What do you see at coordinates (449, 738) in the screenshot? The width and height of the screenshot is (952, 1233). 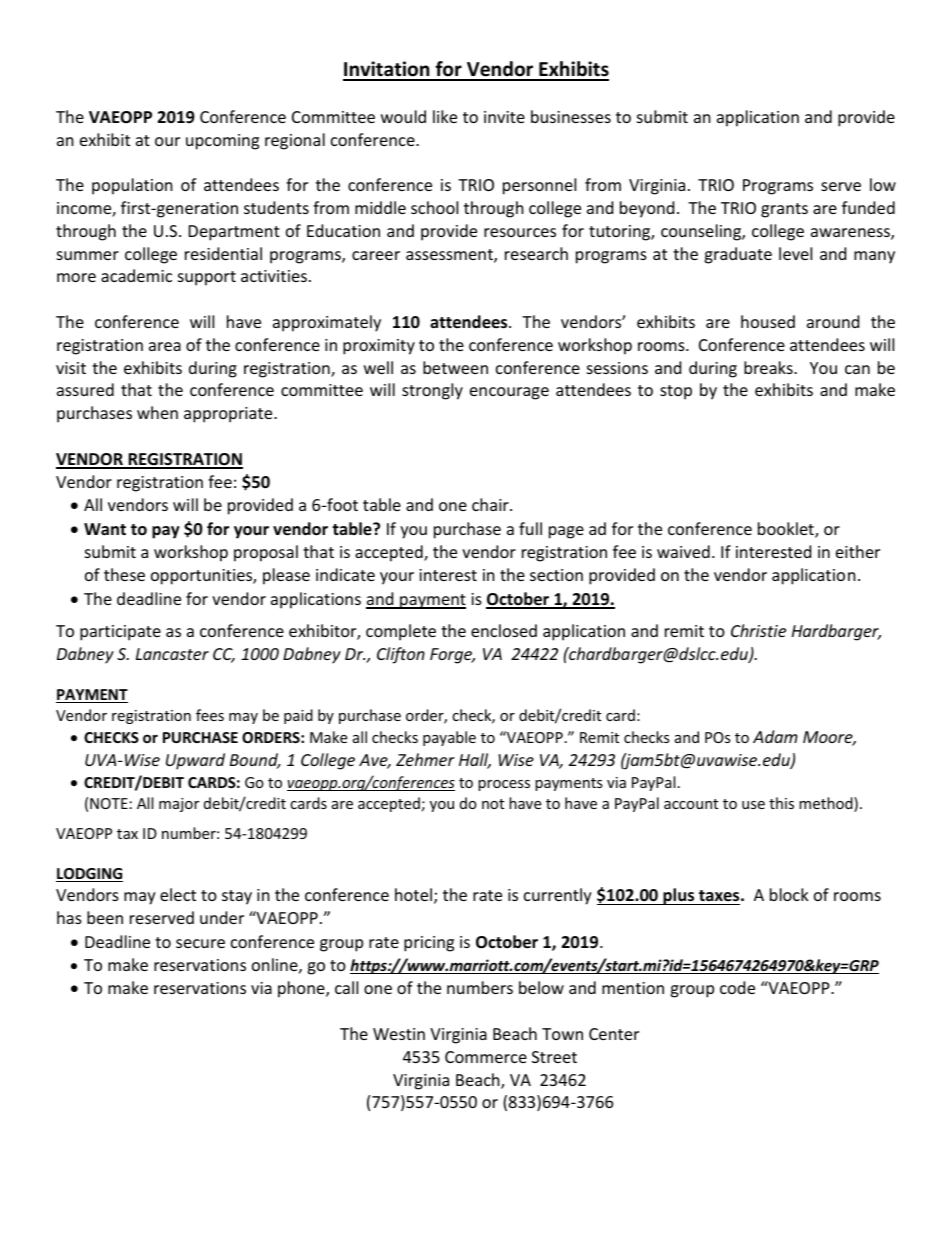 I see `payable` at bounding box center [449, 738].
